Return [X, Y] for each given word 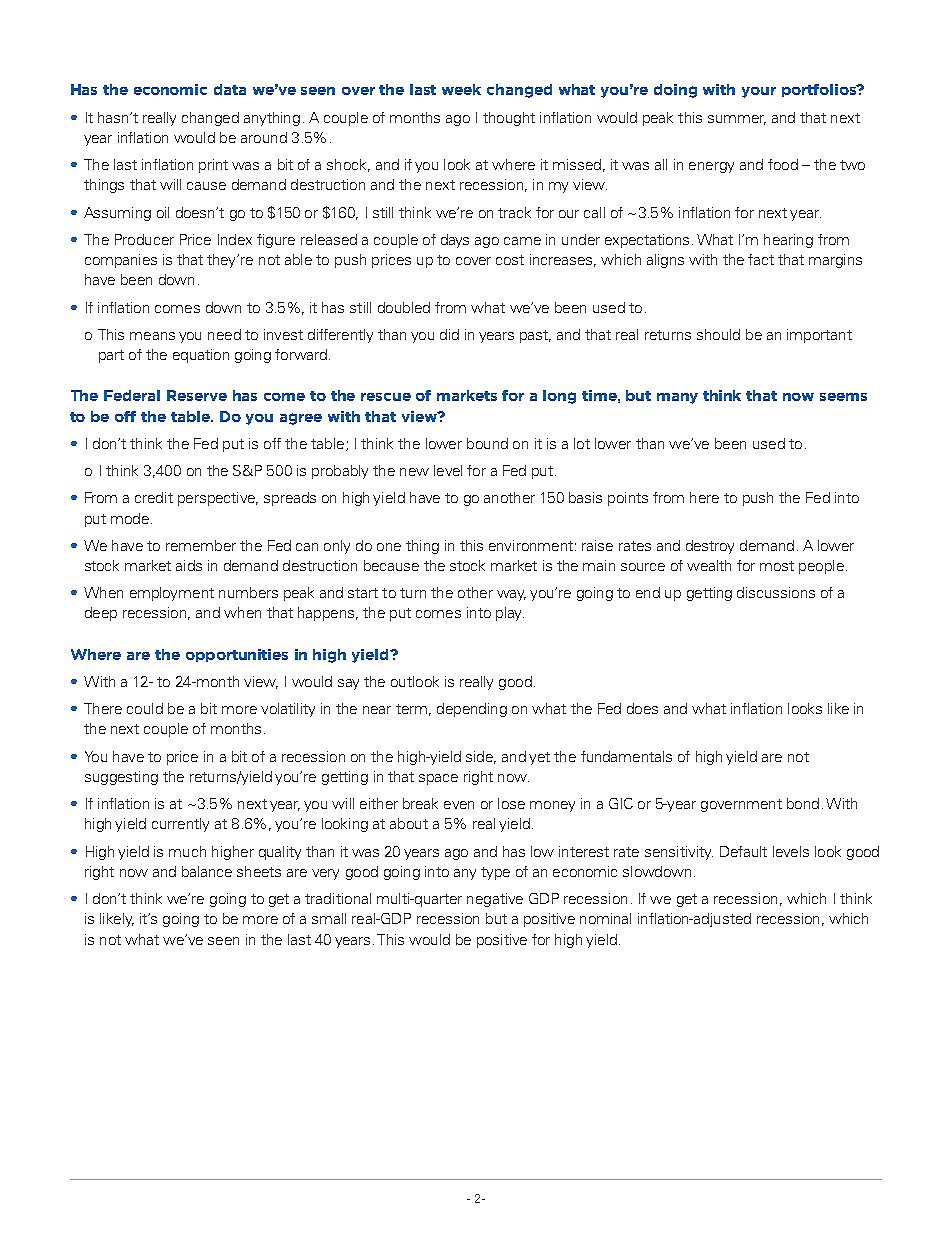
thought [509, 119]
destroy [710, 547]
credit [154, 497]
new [414, 472]
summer [737, 120]
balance [207, 871]
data [230, 89]
